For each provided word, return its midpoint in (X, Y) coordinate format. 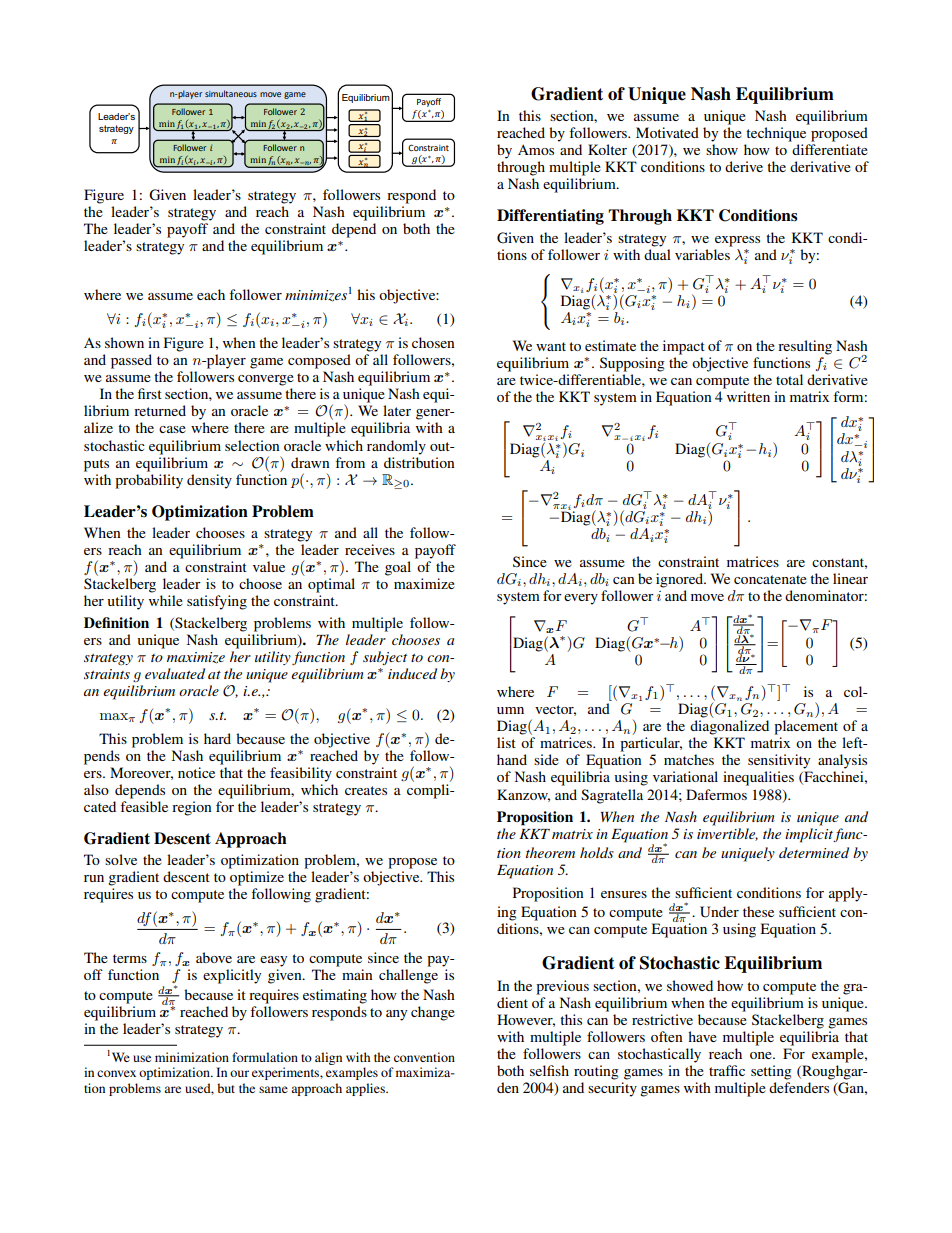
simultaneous (231, 93)
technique (776, 134)
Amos (536, 150)
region (192, 808)
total (789, 379)
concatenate (770, 579)
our (239, 1073)
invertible (727, 834)
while (166, 600)
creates (366, 790)
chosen (433, 342)
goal (398, 568)
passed (131, 361)
